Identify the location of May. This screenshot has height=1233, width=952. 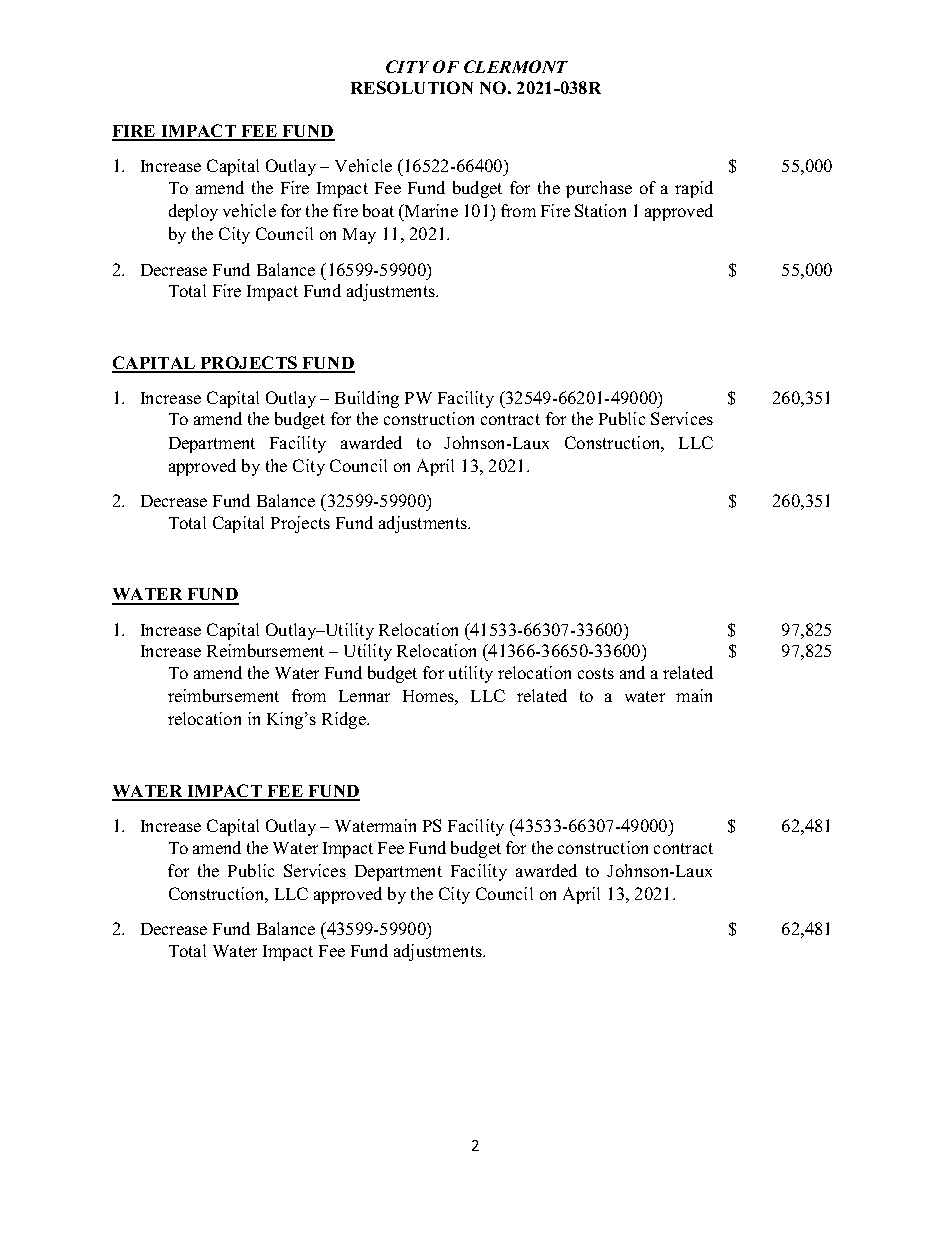
(359, 236).
